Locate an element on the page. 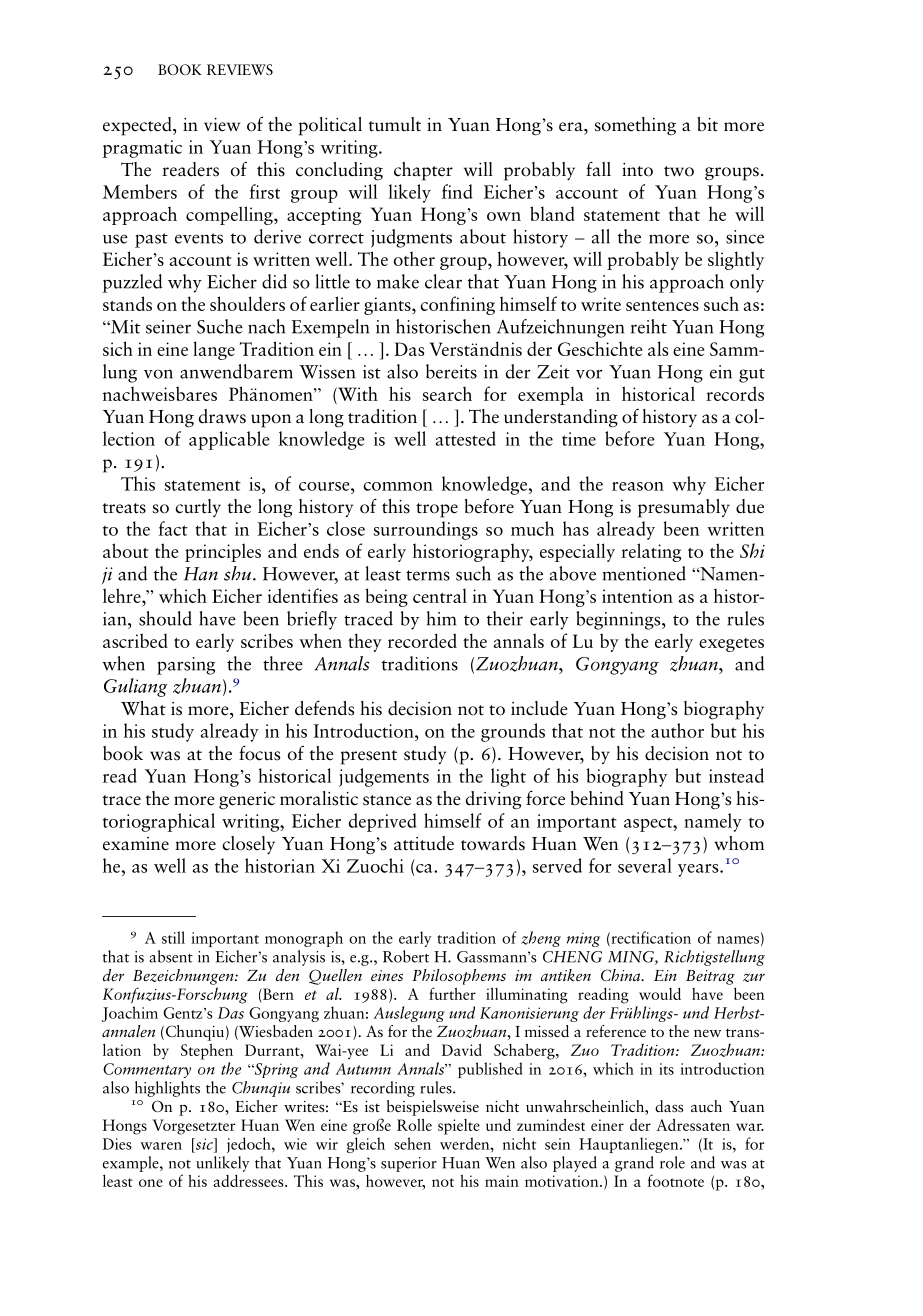  waren is located at coordinates (161, 1146).
